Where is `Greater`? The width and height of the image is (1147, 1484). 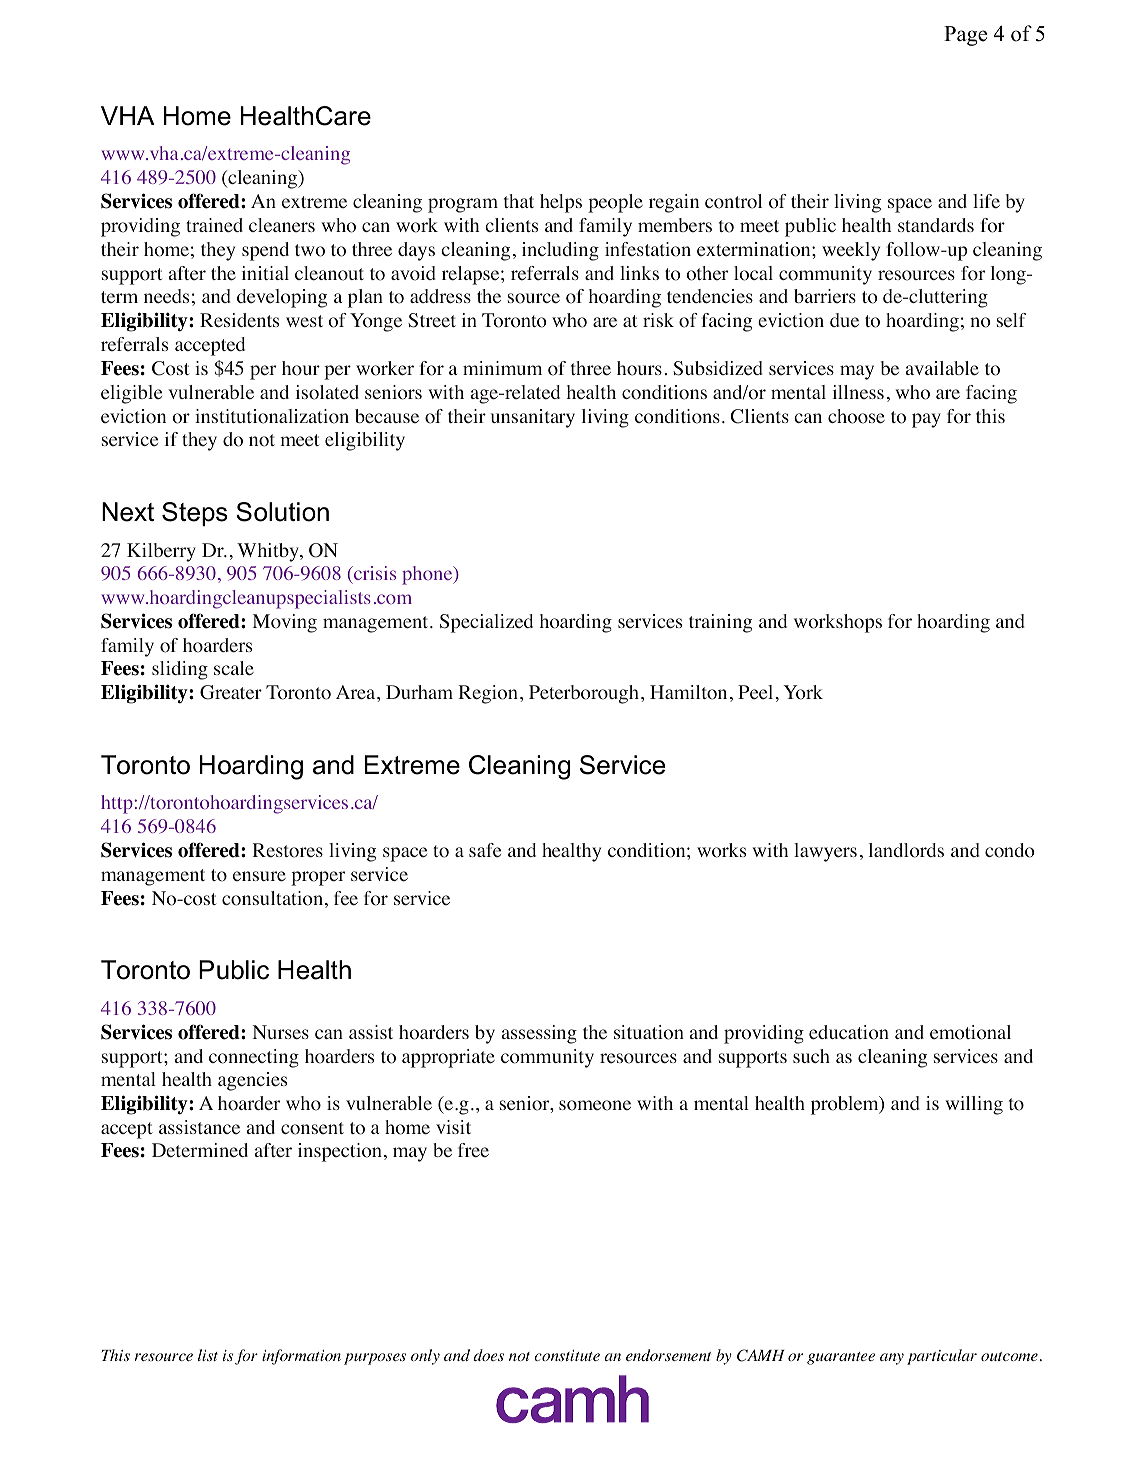
Greater is located at coordinates (231, 692).
